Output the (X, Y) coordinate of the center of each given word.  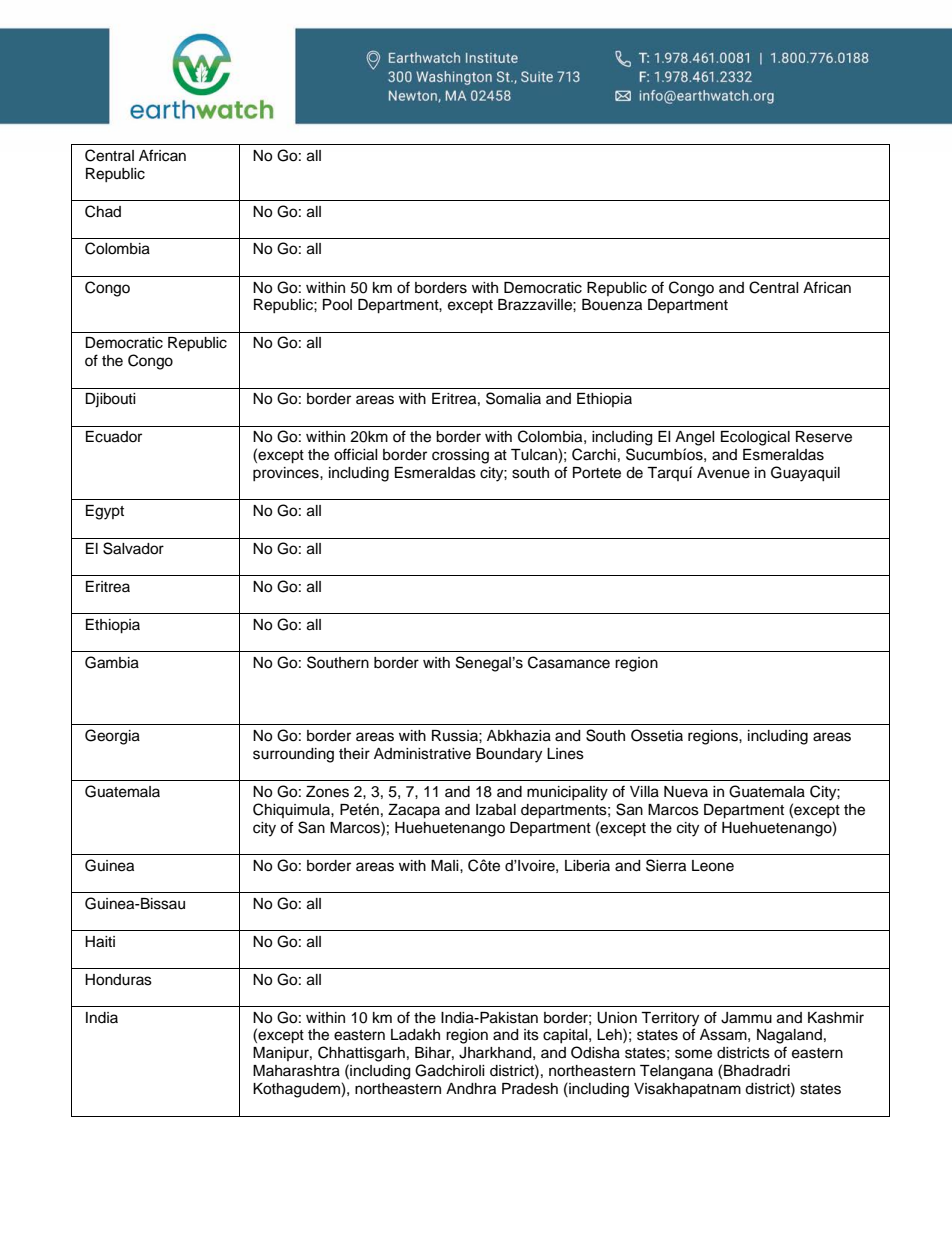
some (693, 1054)
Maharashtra (296, 1071)
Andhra (471, 1089)
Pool (337, 305)
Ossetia (657, 735)
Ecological (755, 438)
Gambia (112, 662)
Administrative (422, 754)
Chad (103, 211)
